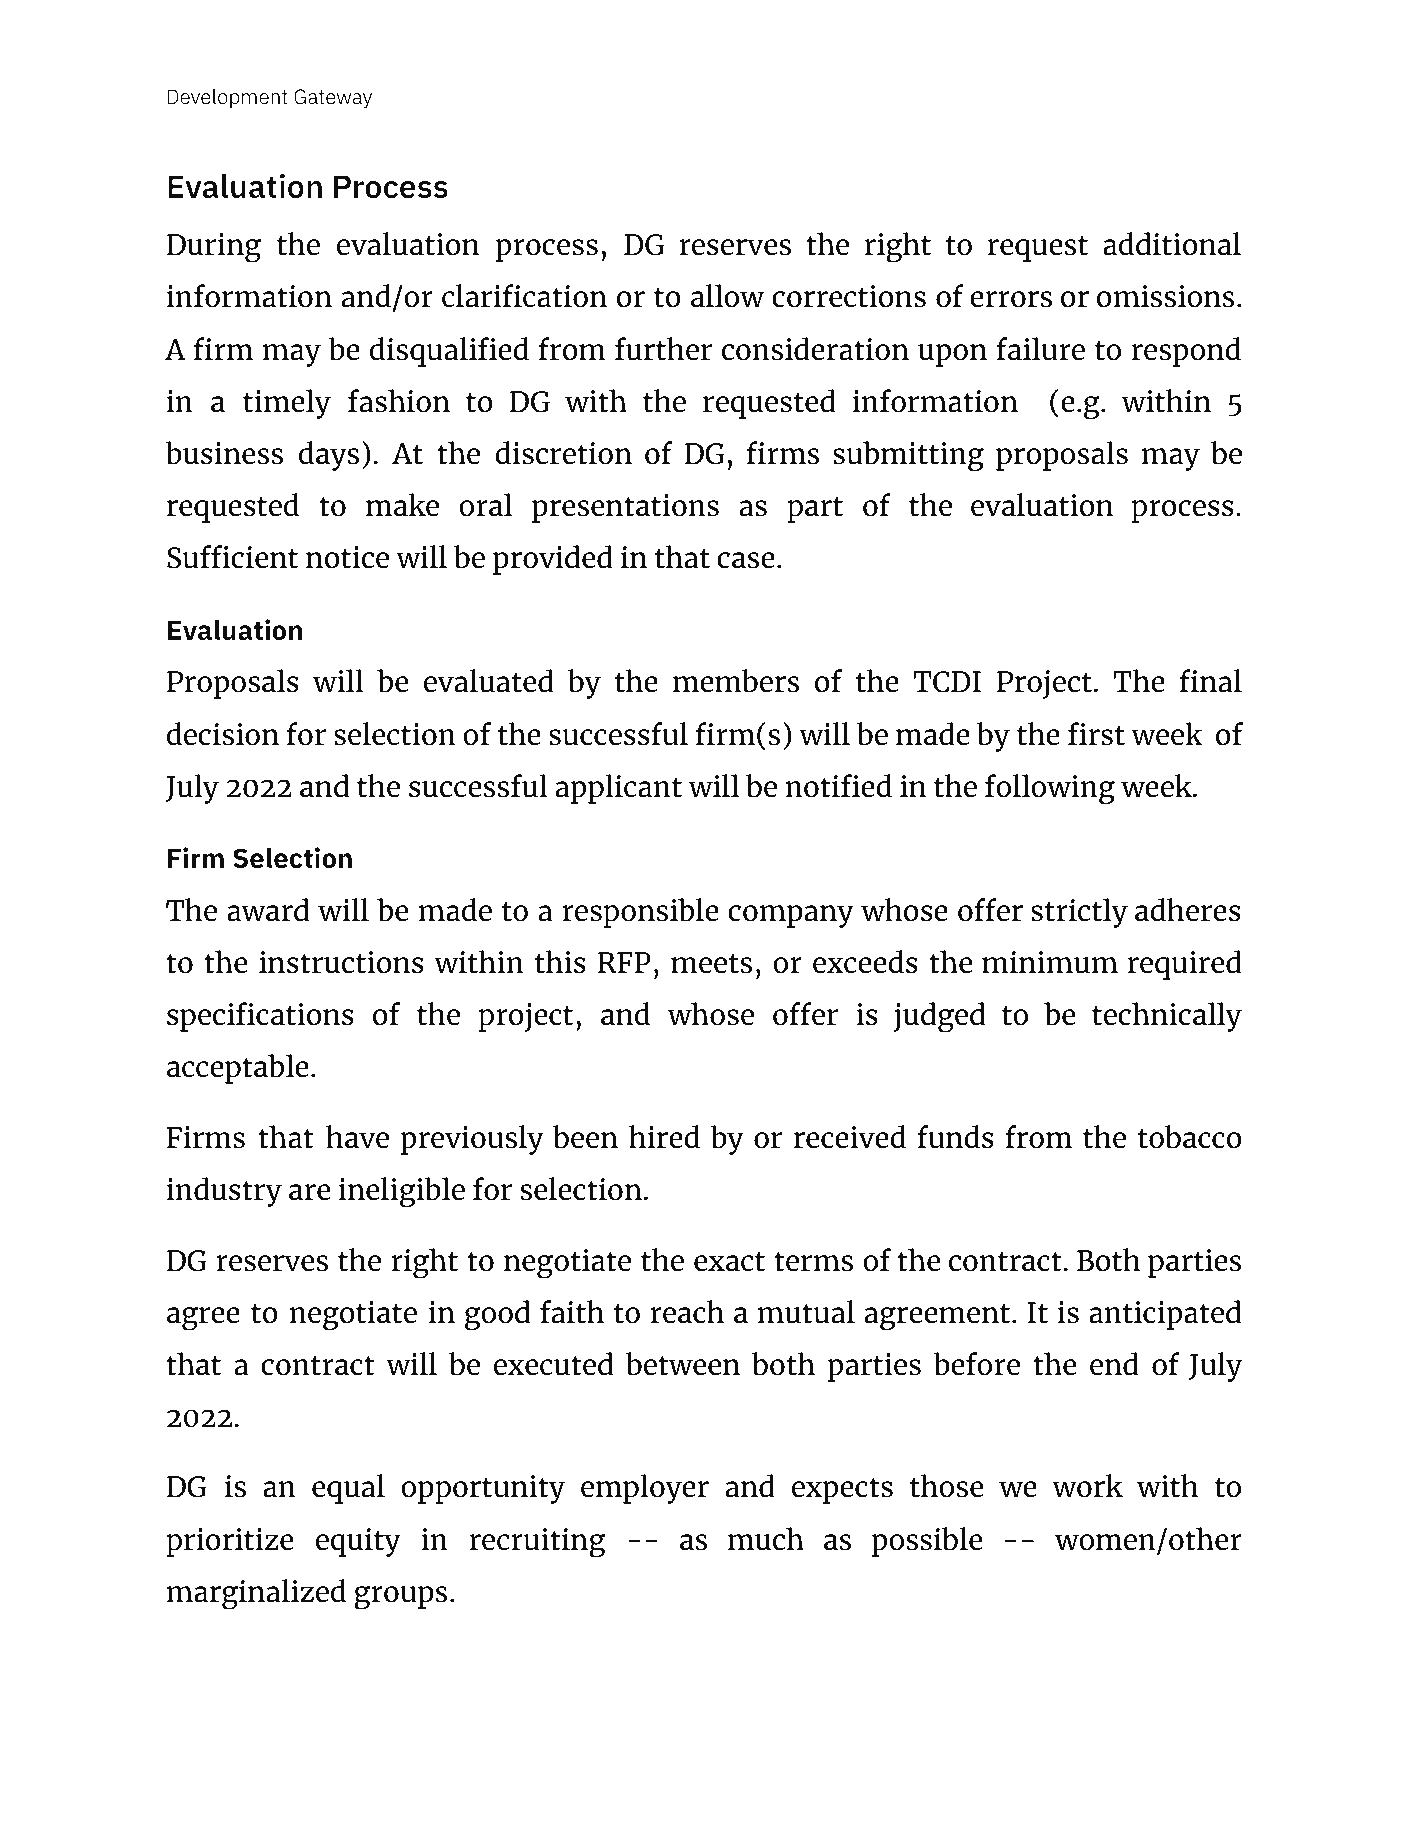  What do you see at coordinates (766, 1539) in the screenshot?
I see `much` at bounding box center [766, 1539].
